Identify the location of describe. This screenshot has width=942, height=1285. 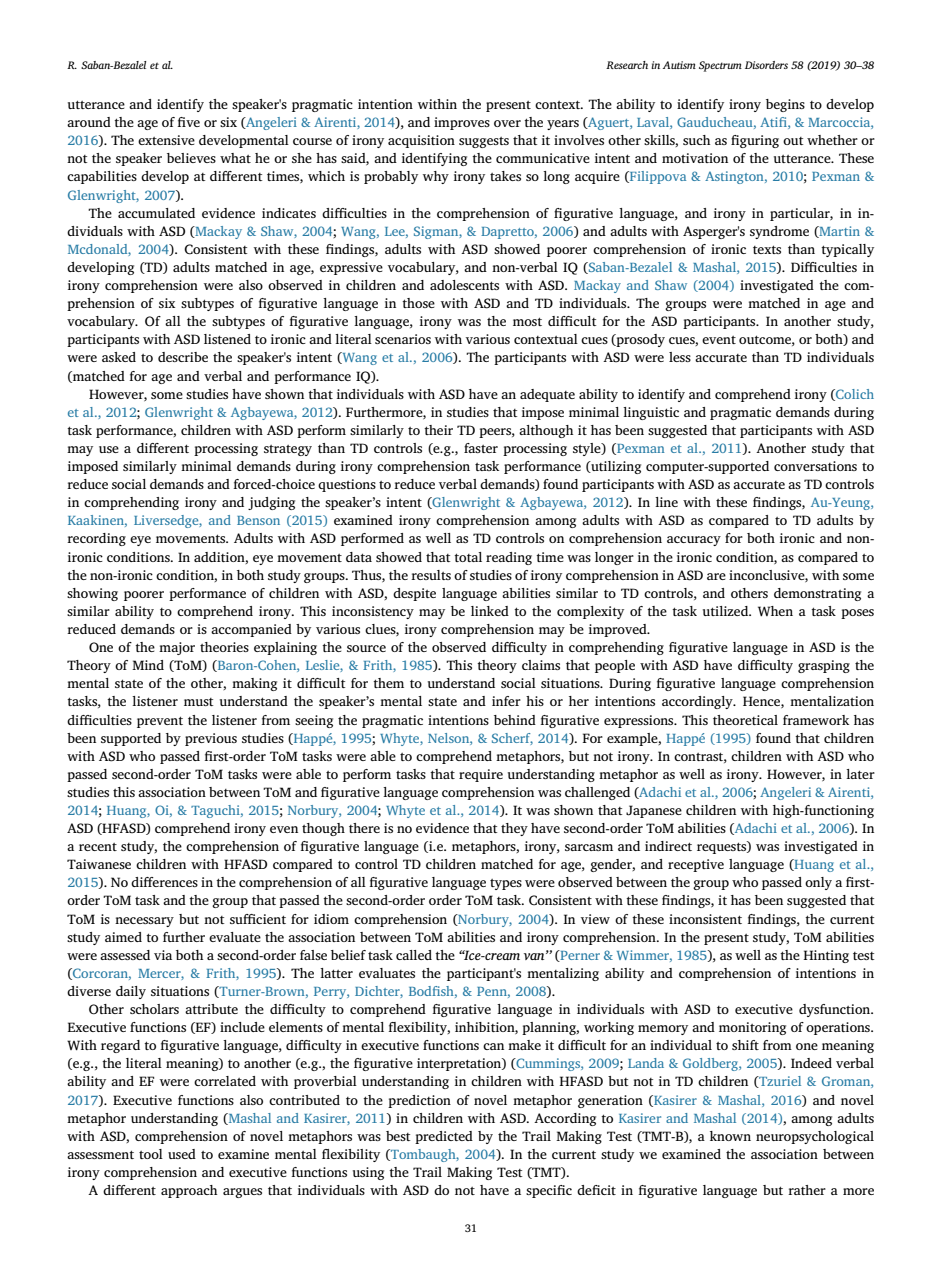
(183, 357).
